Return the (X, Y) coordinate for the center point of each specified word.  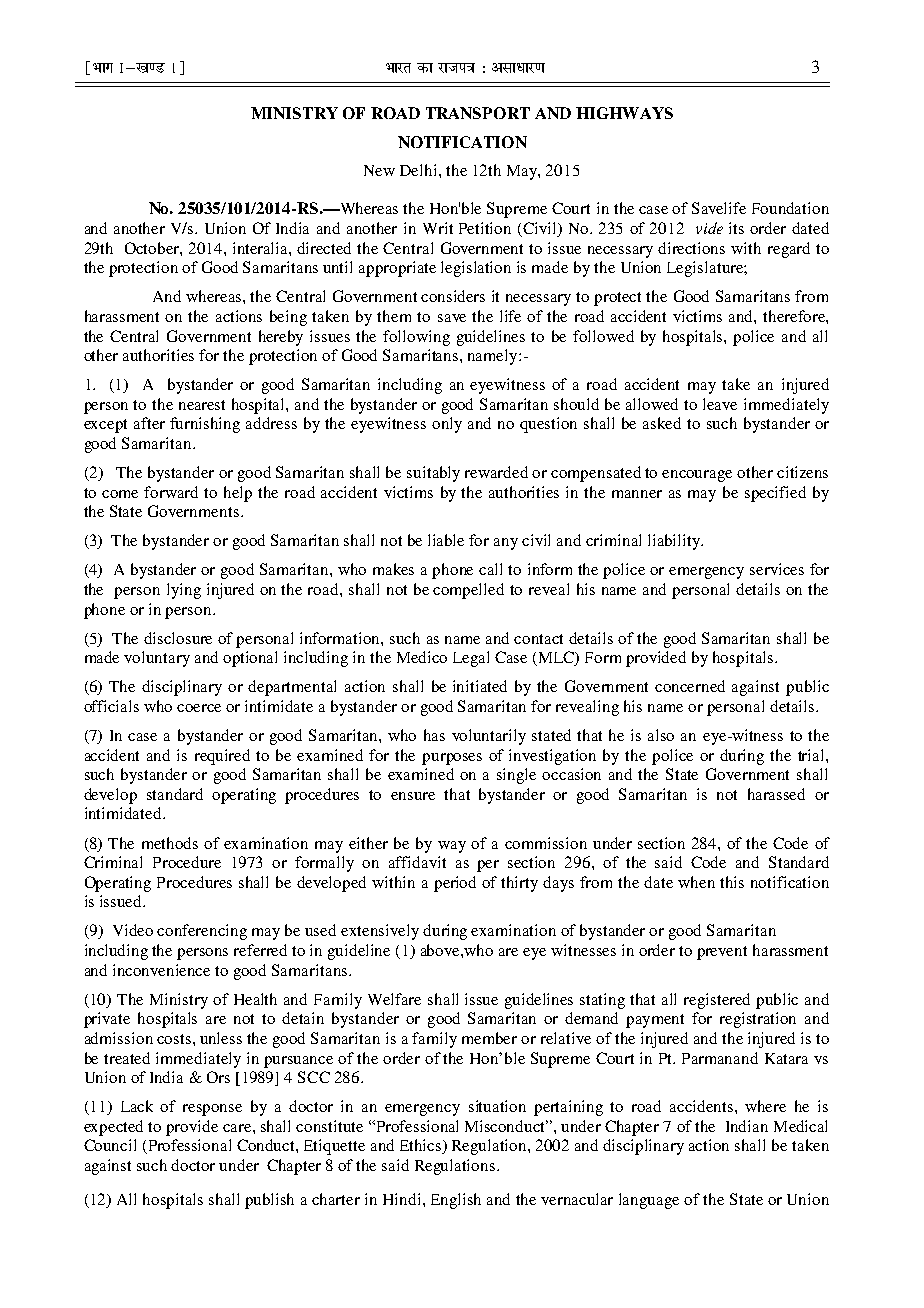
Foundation (790, 208)
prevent (722, 953)
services (777, 569)
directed (324, 248)
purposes (452, 759)
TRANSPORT (478, 113)
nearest (202, 405)
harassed (776, 794)
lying (184, 591)
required (222, 757)
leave (720, 404)
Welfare (394, 999)
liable (446, 540)
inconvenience (161, 970)
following (416, 338)
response (212, 1110)
